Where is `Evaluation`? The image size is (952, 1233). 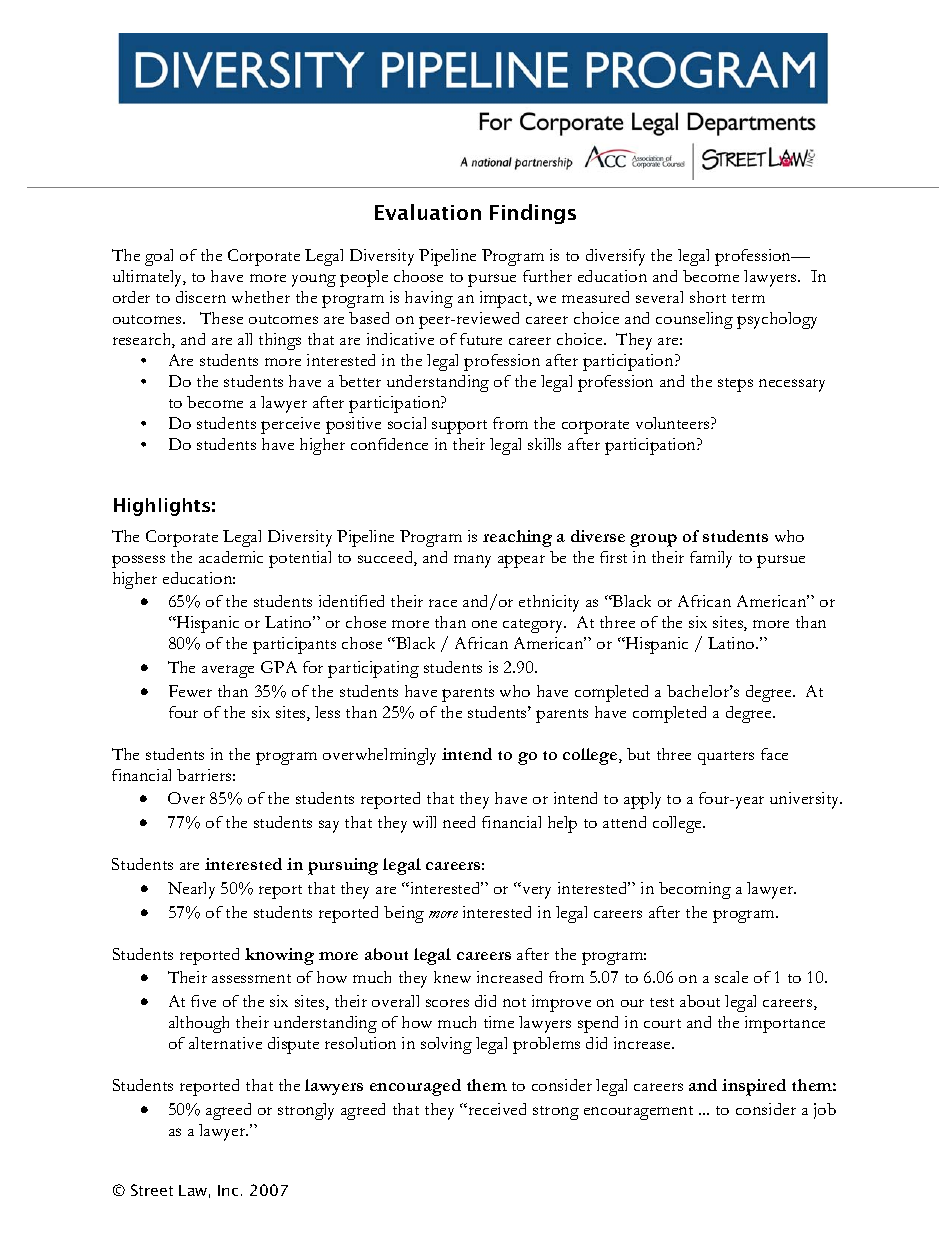 Evaluation is located at coordinates (428, 212).
